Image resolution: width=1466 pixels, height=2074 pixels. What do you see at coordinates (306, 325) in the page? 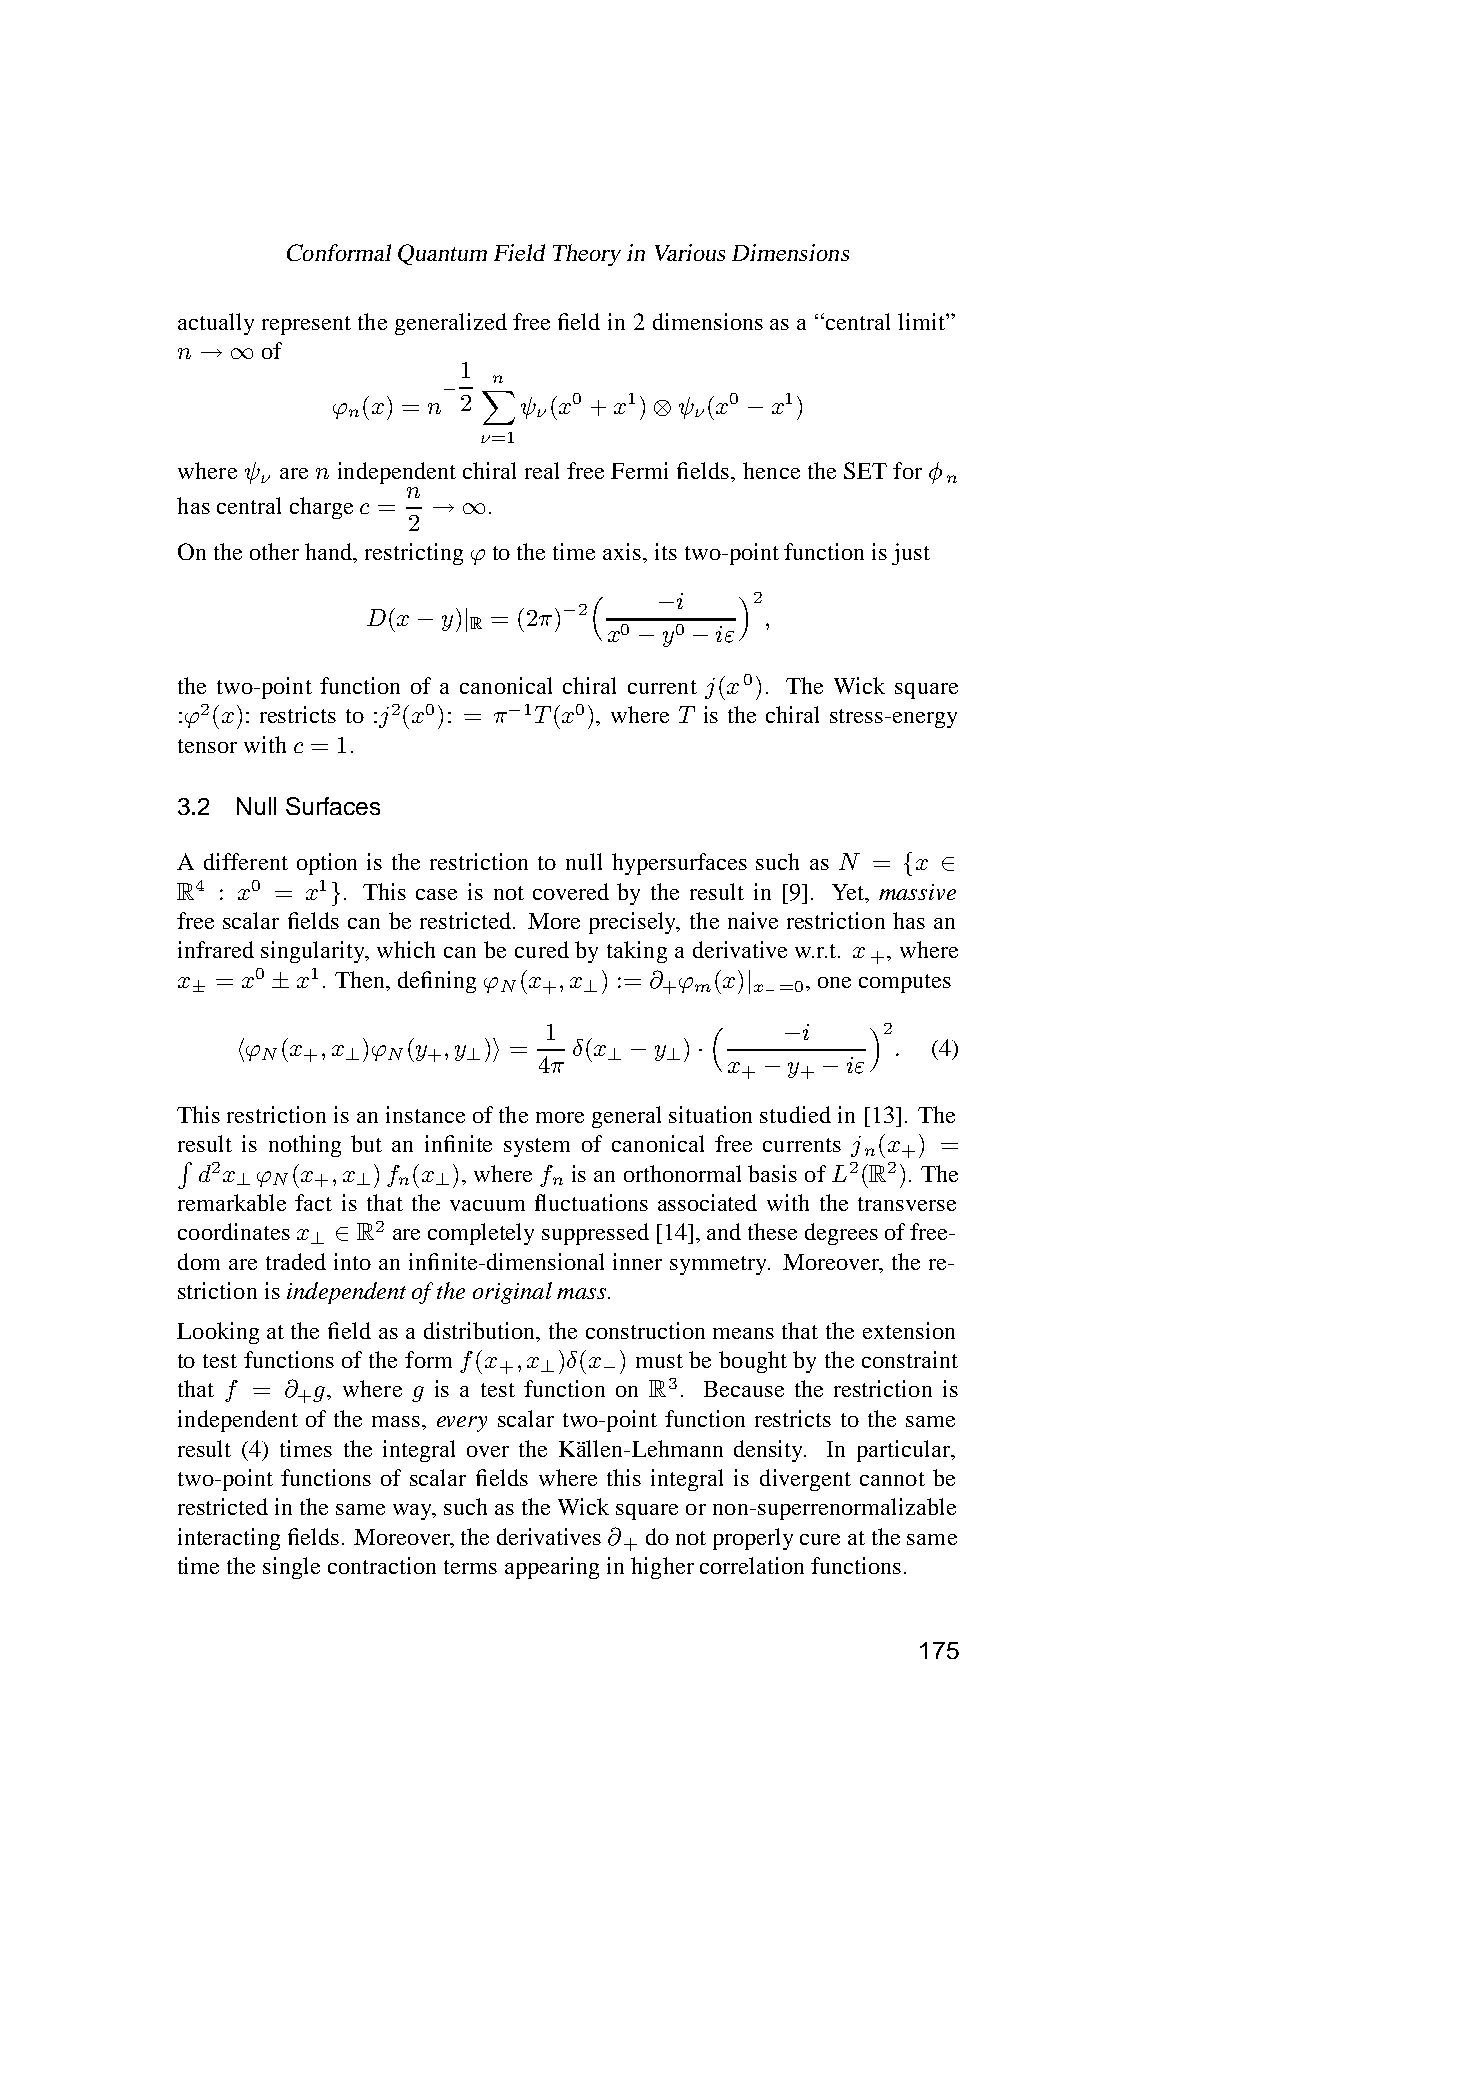
I see `represent` at bounding box center [306, 325].
